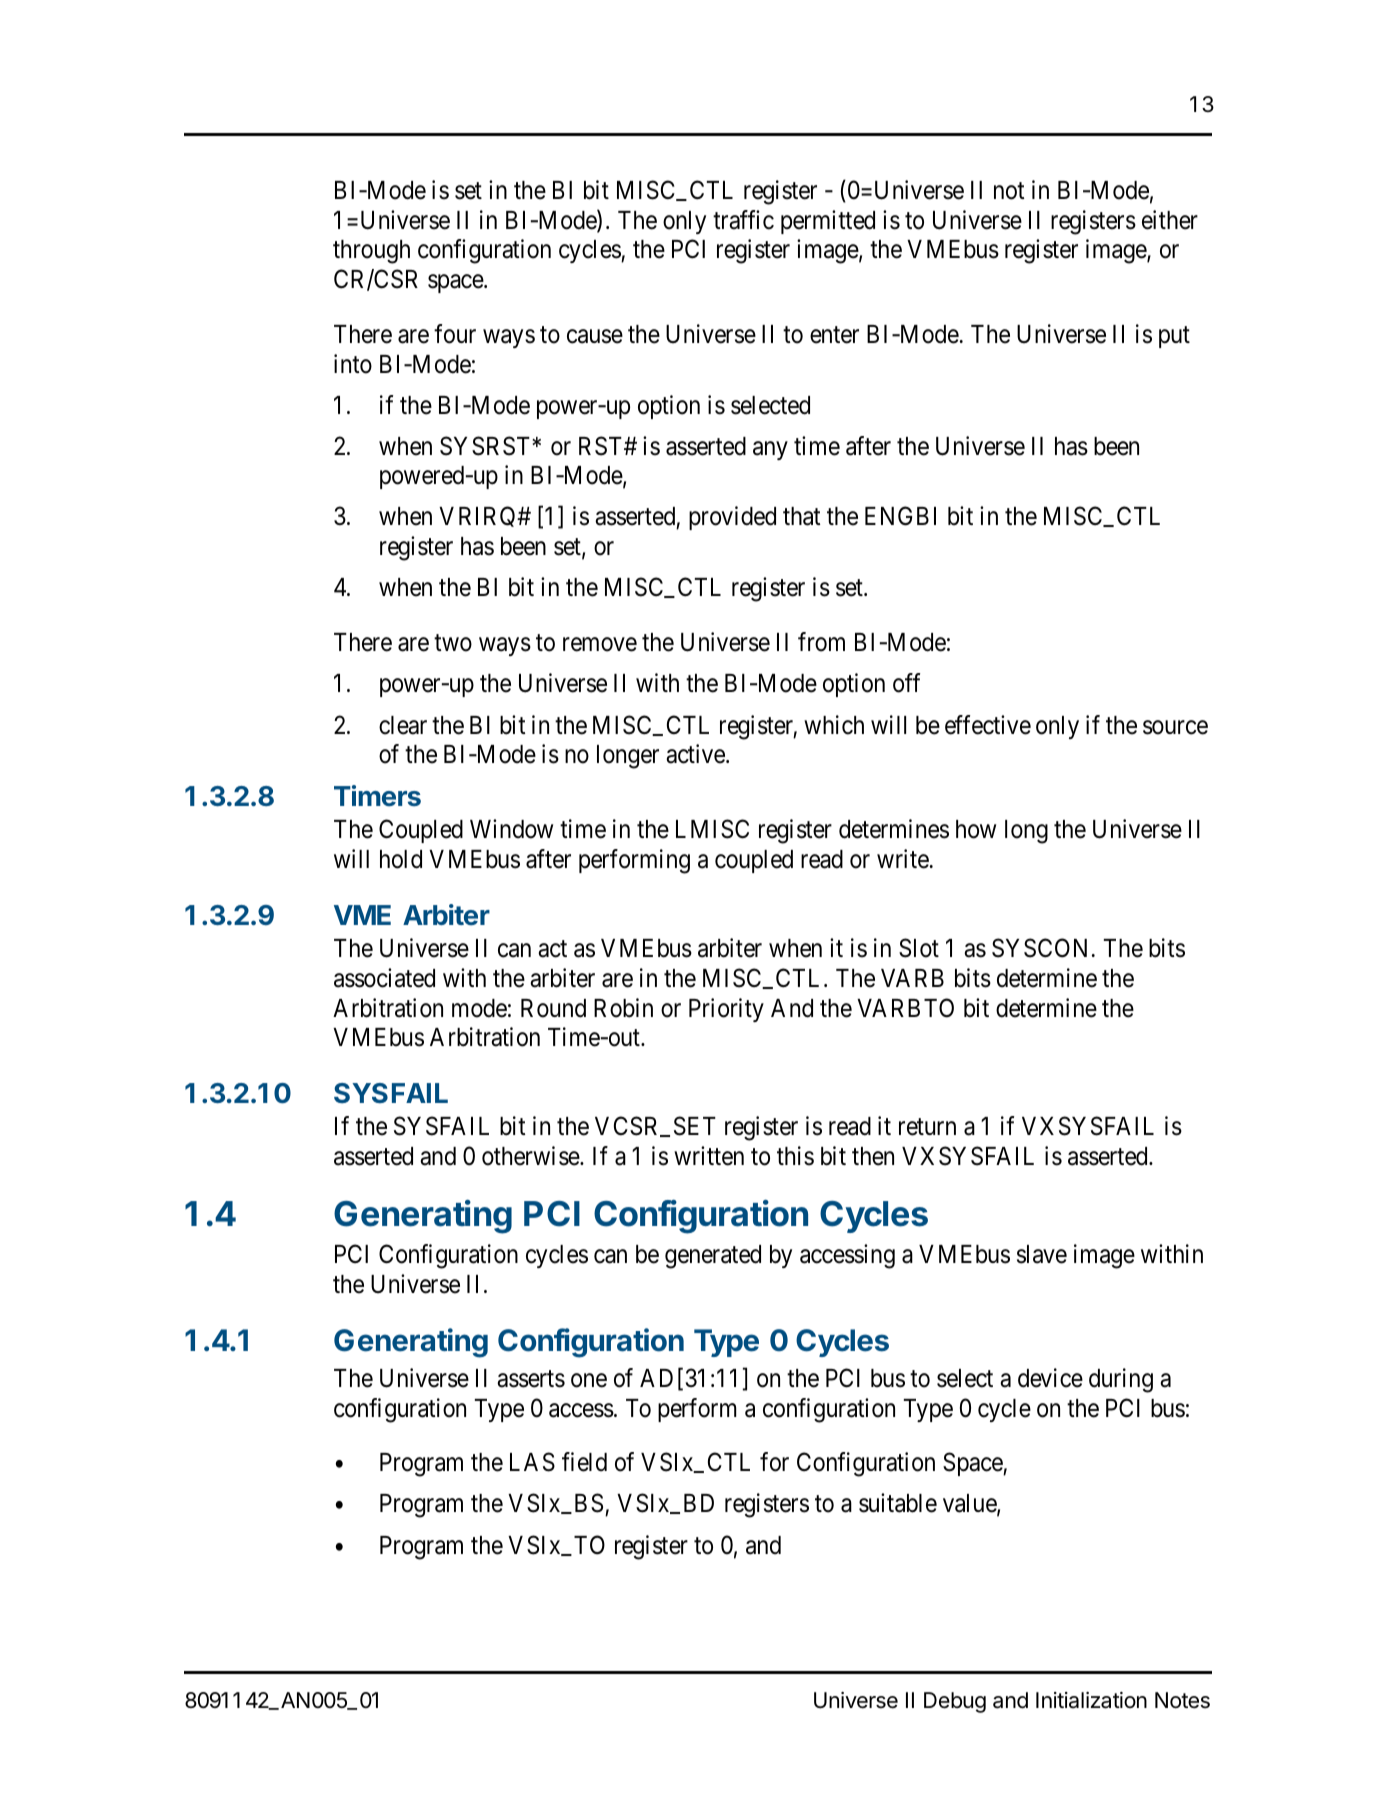 Image resolution: width=1398 pixels, height=1809 pixels. I want to click on four, so click(455, 334).
